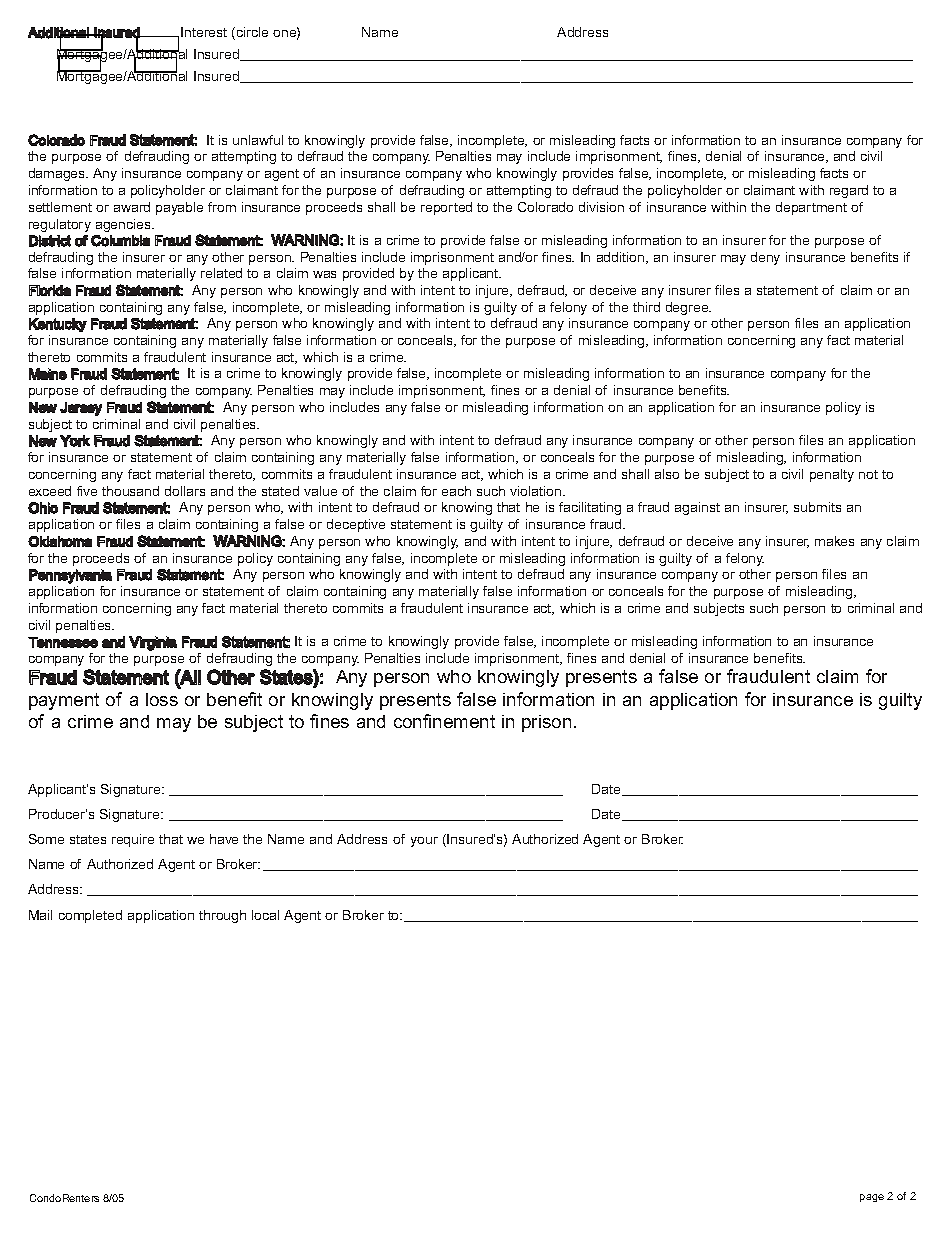 This screenshot has width=952, height=1233. I want to click on reported, so click(446, 208).
